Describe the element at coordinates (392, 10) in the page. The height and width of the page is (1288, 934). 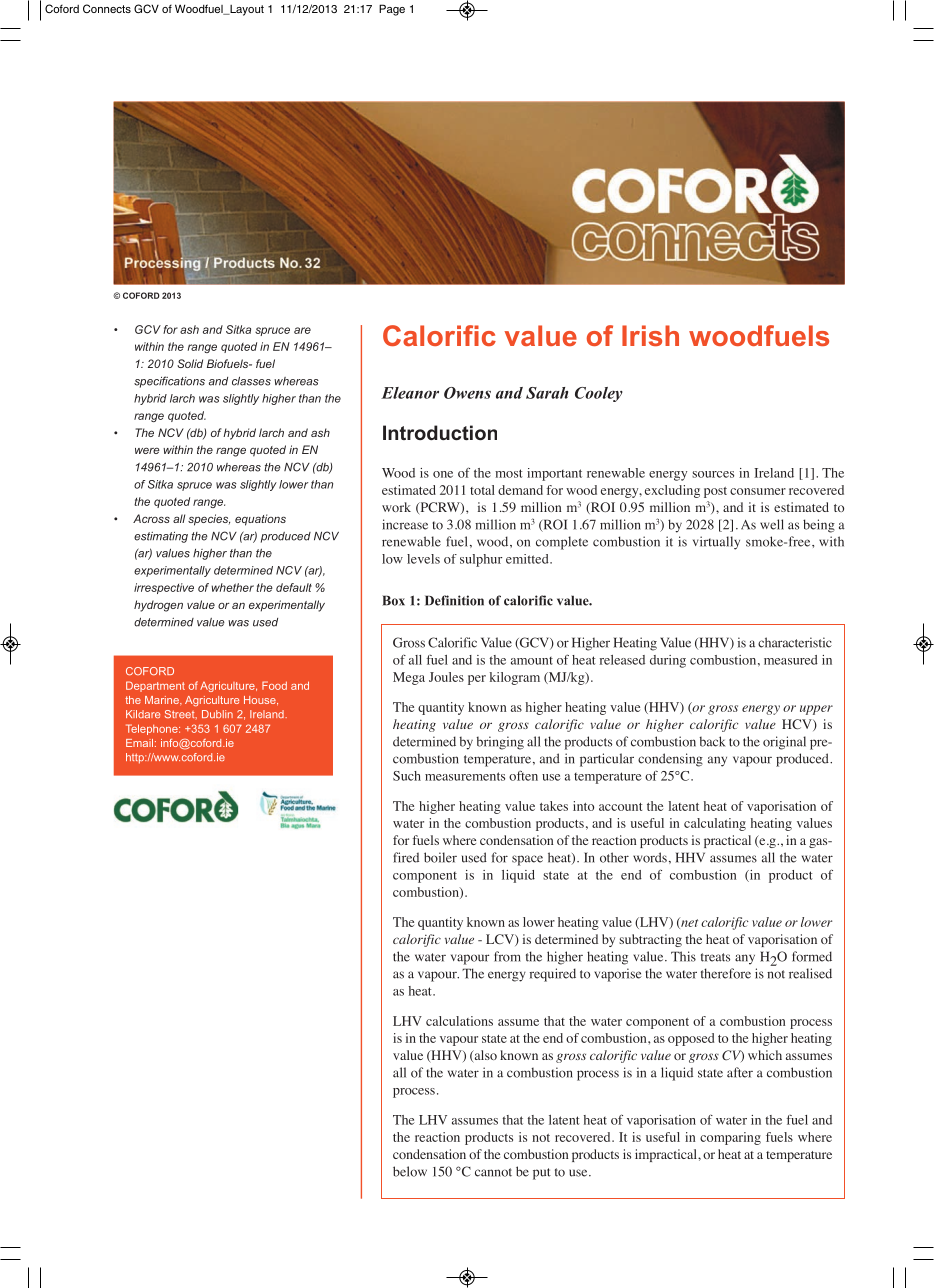
I see `Page` at that location.
